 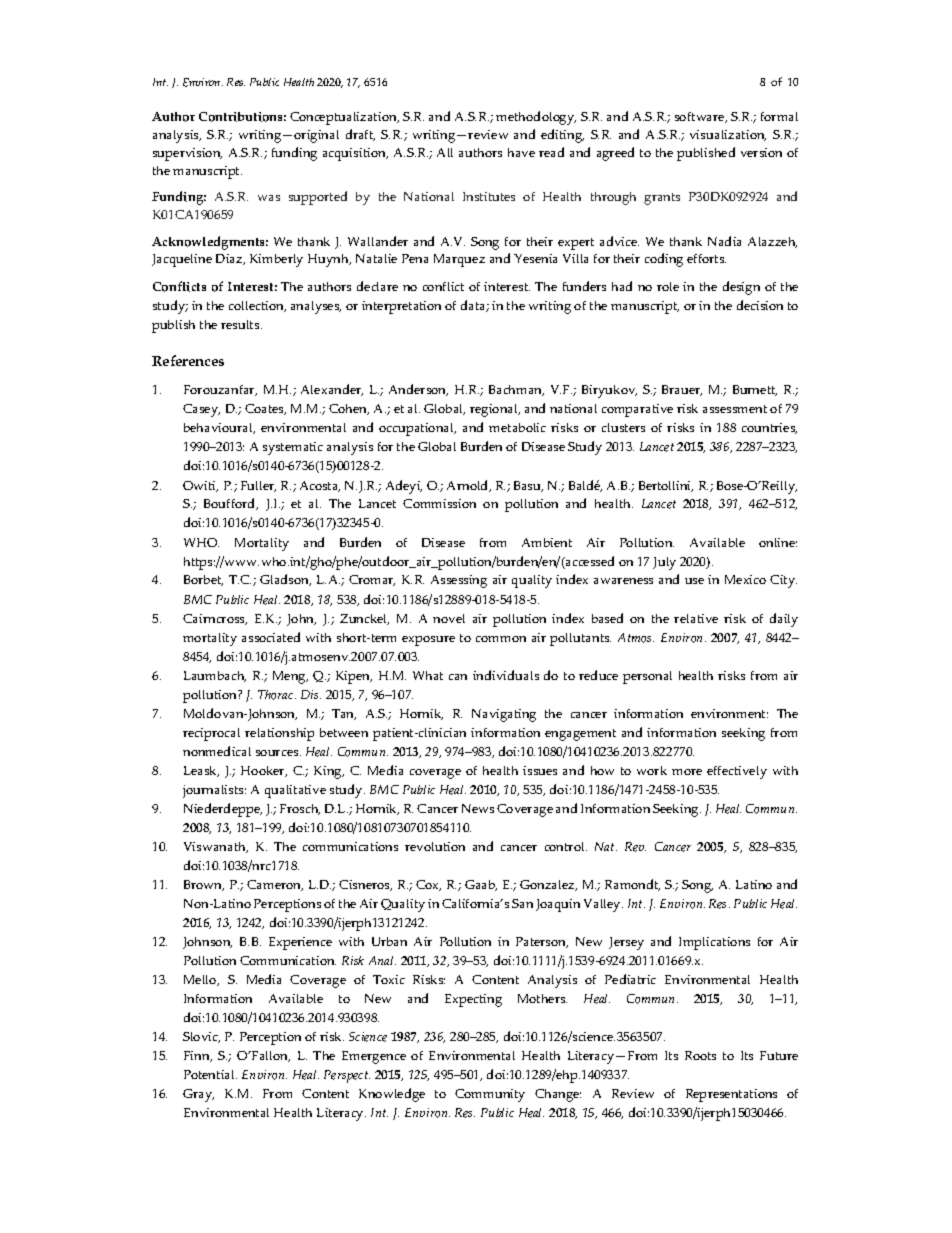 What do you see at coordinates (521, 152) in the screenshot?
I see `have` at bounding box center [521, 152].
